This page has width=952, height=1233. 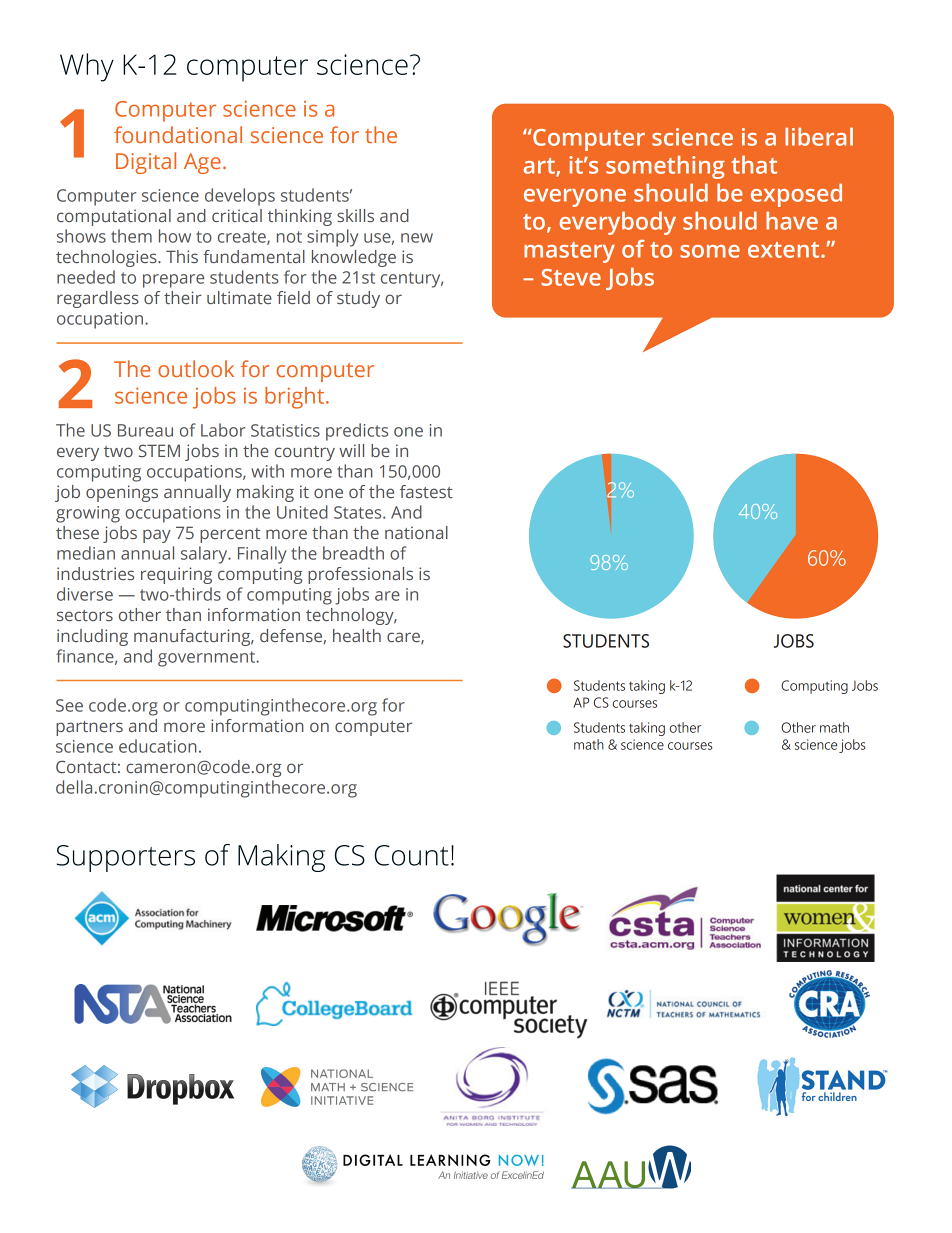 What do you see at coordinates (355, 215) in the page?
I see `skills` at bounding box center [355, 215].
